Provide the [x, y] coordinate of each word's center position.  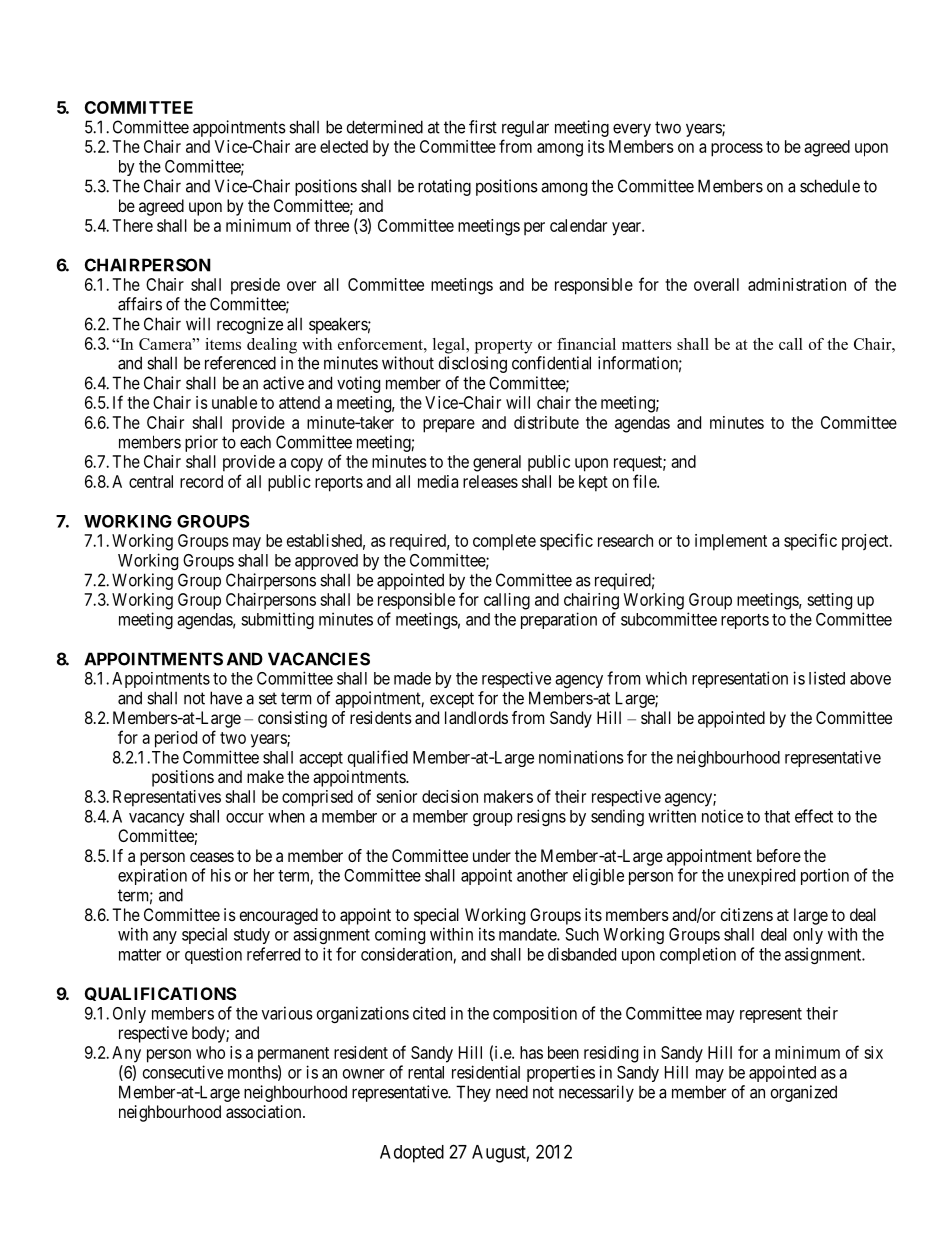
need [512, 1092]
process [737, 150]
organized [804, 1093]
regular [525, 128]
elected [344, 146]
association [265, 1111]
